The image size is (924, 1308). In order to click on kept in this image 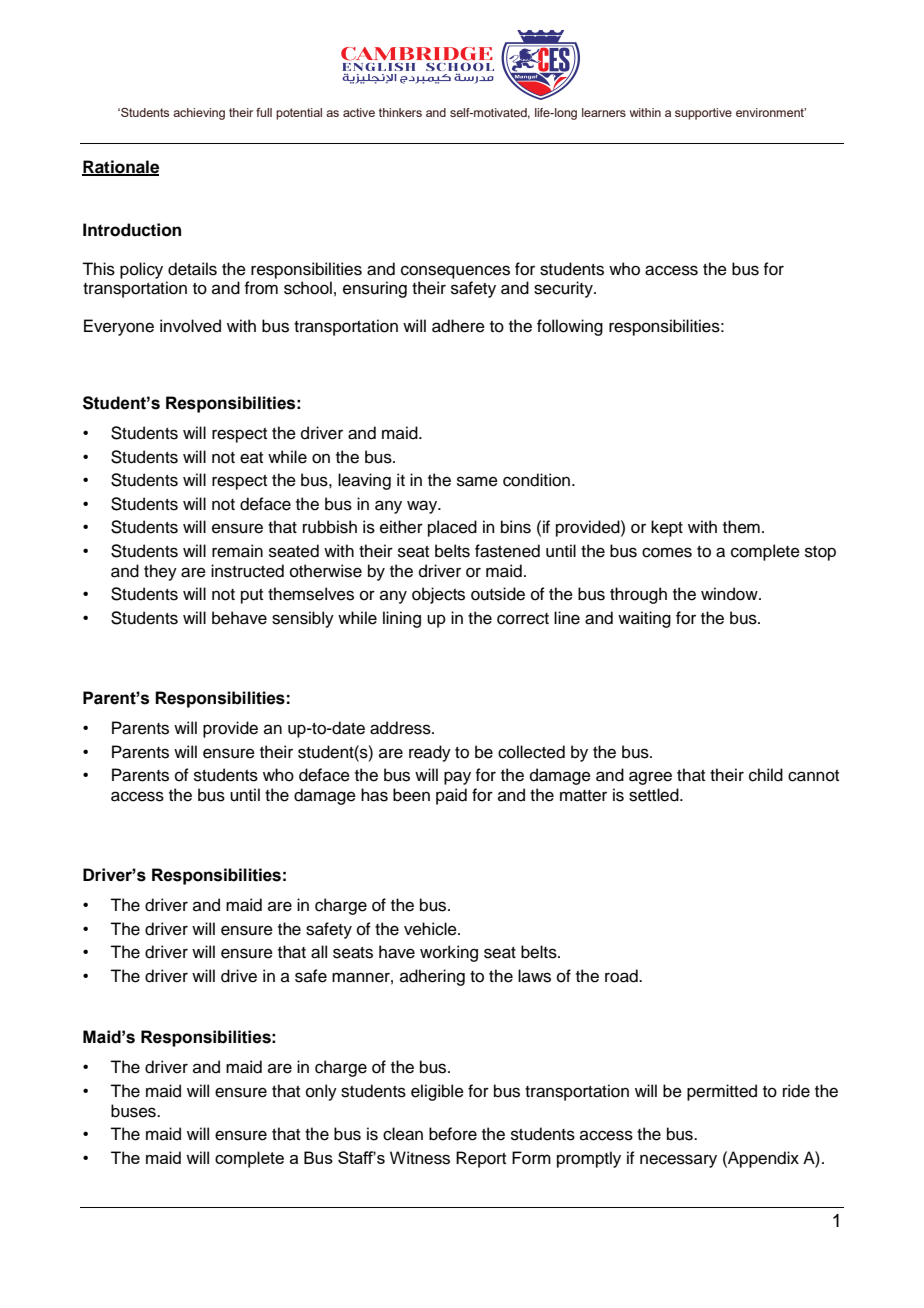, I will do `click(667, 528)`.
